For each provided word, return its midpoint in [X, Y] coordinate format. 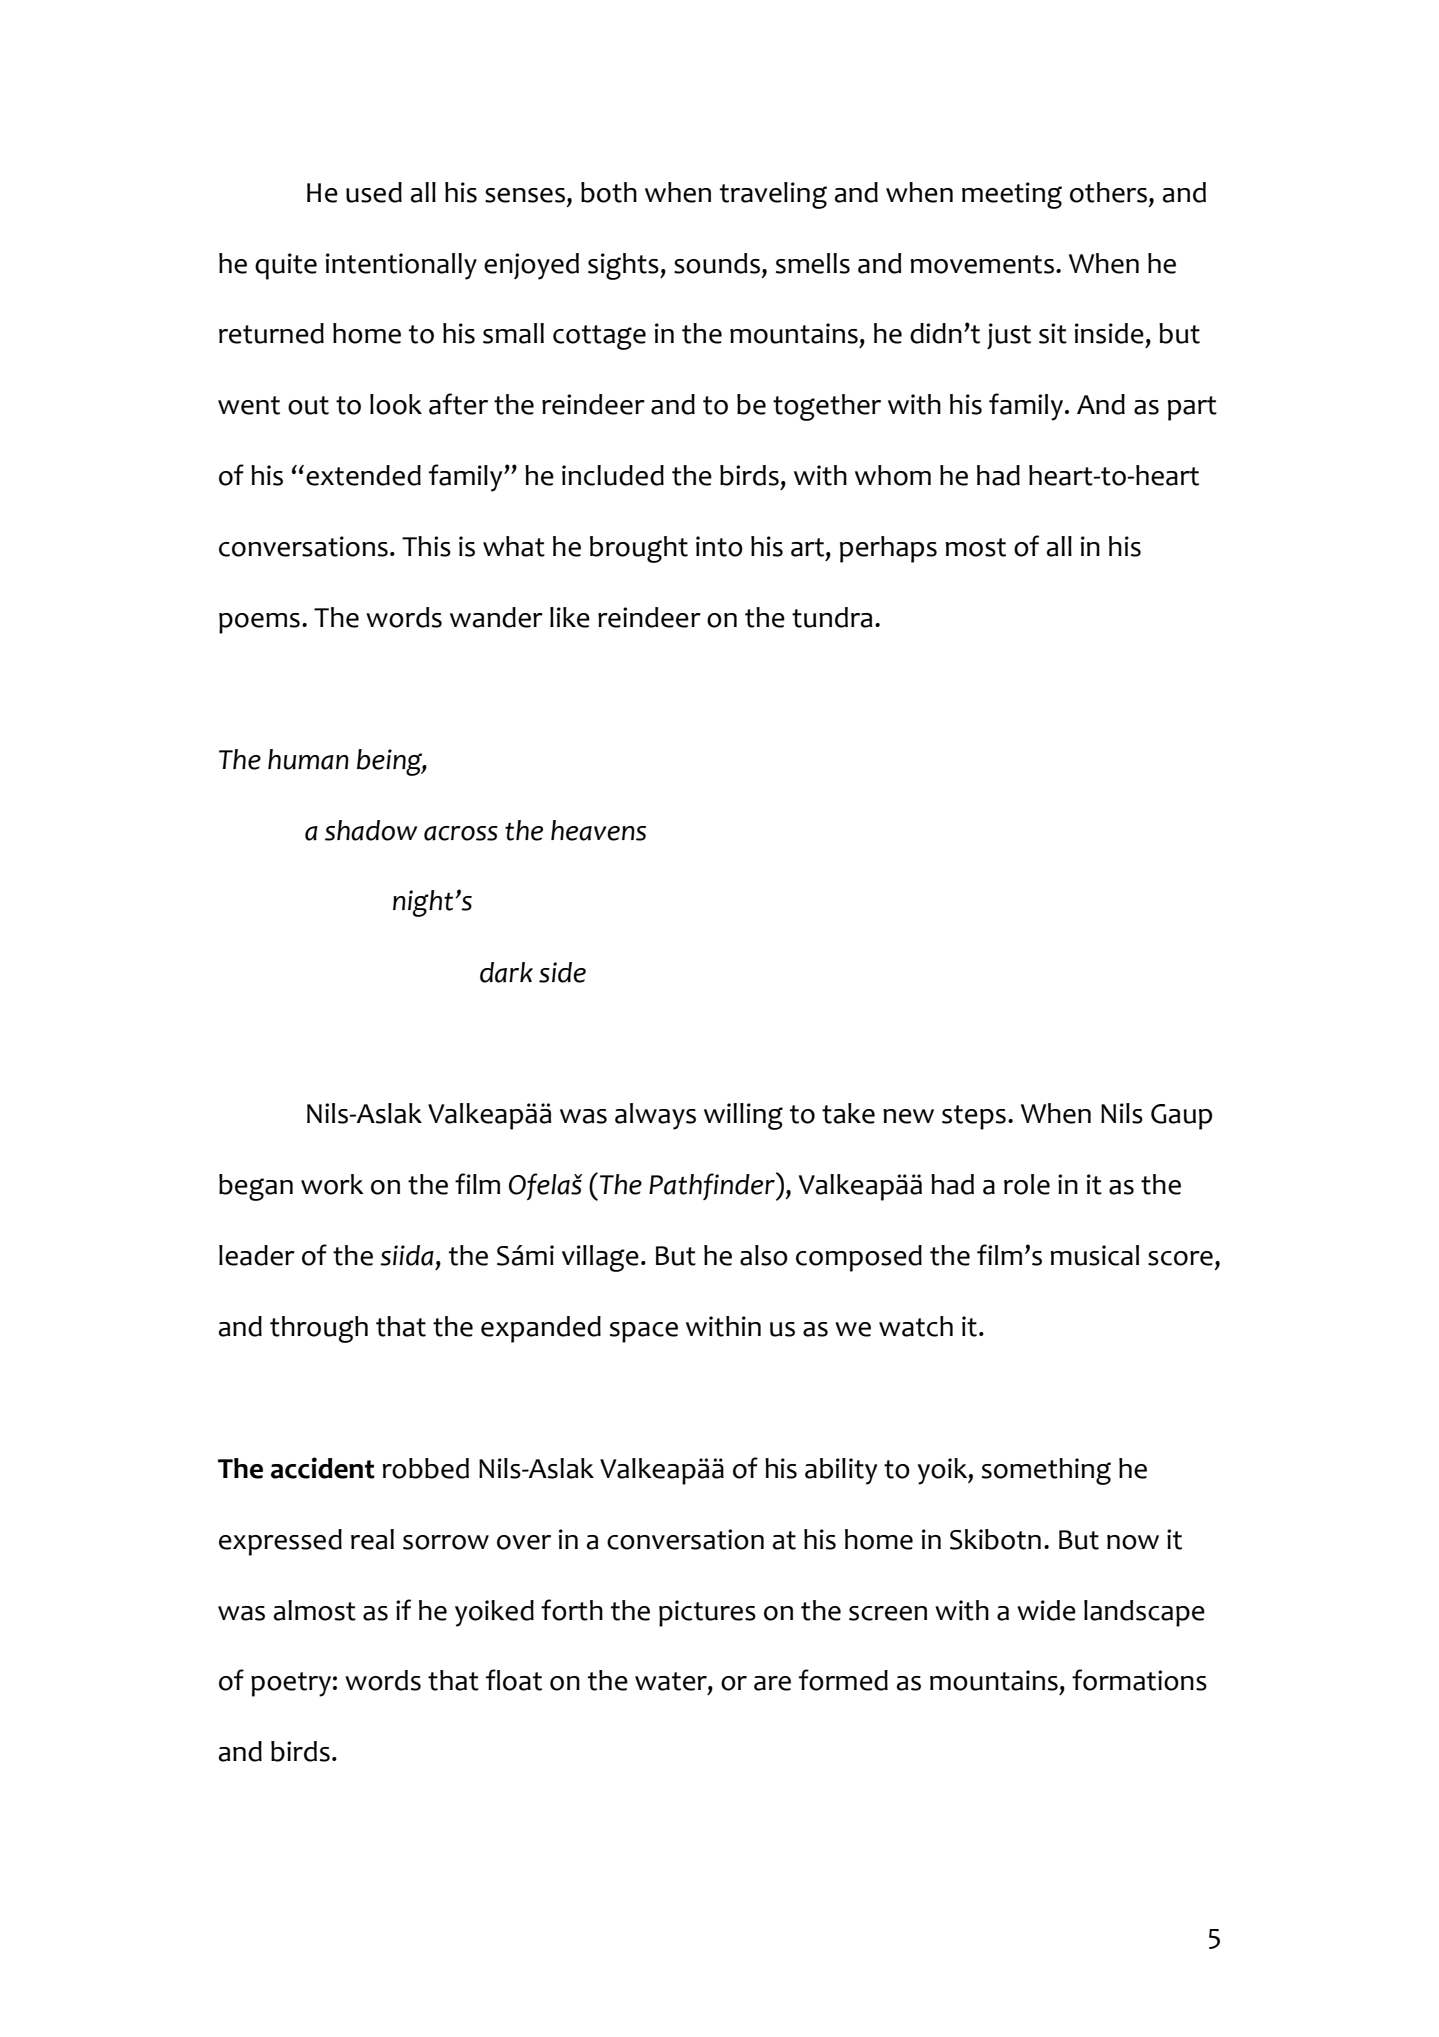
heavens [598, 830]
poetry [291, 1684]
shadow [371, 830]
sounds [717, 263]
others [1108, 192]
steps [974, 1117]
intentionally [401, 266]
